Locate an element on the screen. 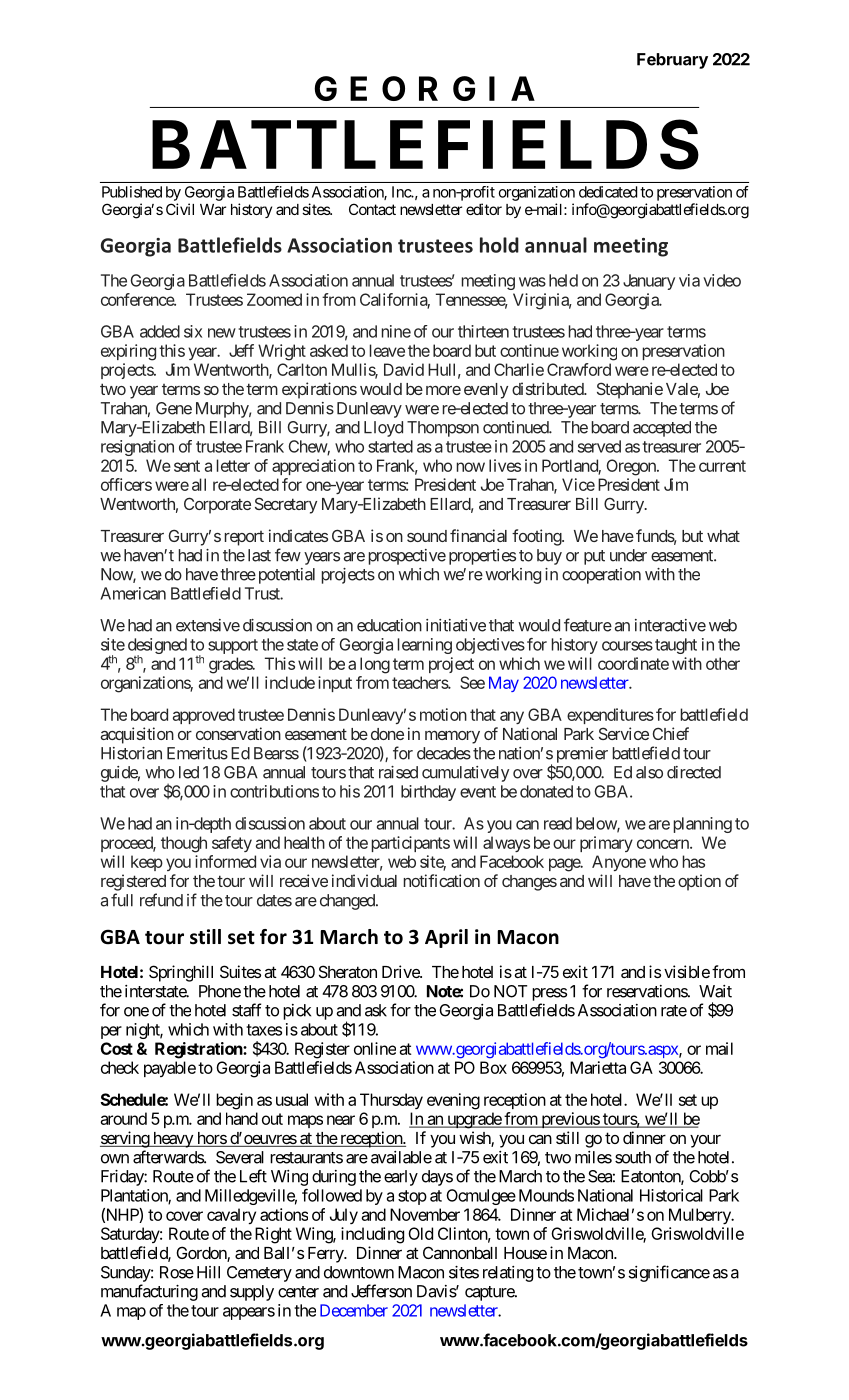 Image resolution: width=849 pixels, height=1400 pixels. Published is located at coordinates (132, 192).
